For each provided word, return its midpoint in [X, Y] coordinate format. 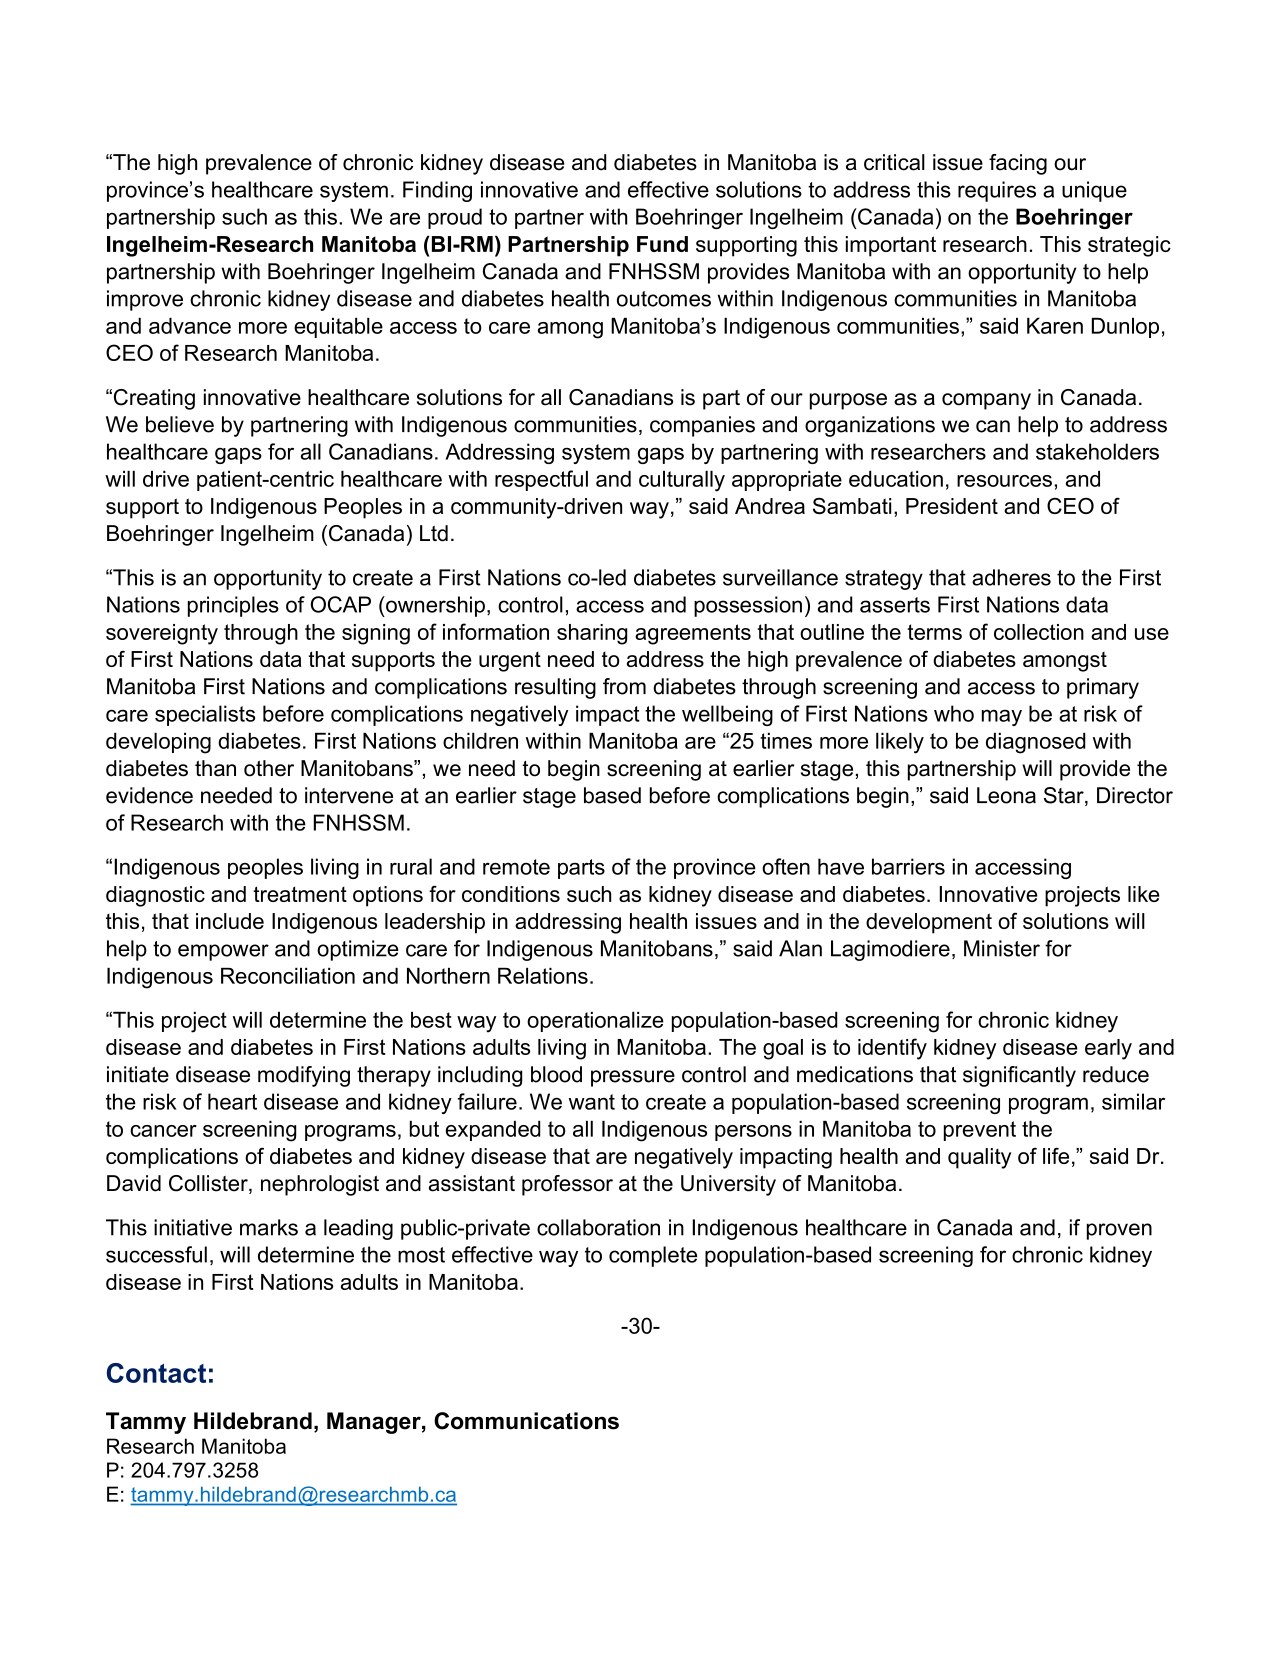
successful [156, 1254]
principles [233, 606]
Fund [662, 244]
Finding [437, 191]
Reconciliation [288, 976]
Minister [1002, 948]
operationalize [595, 1022]
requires [997, 191]
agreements [693, 634]
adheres [1011, 577]
